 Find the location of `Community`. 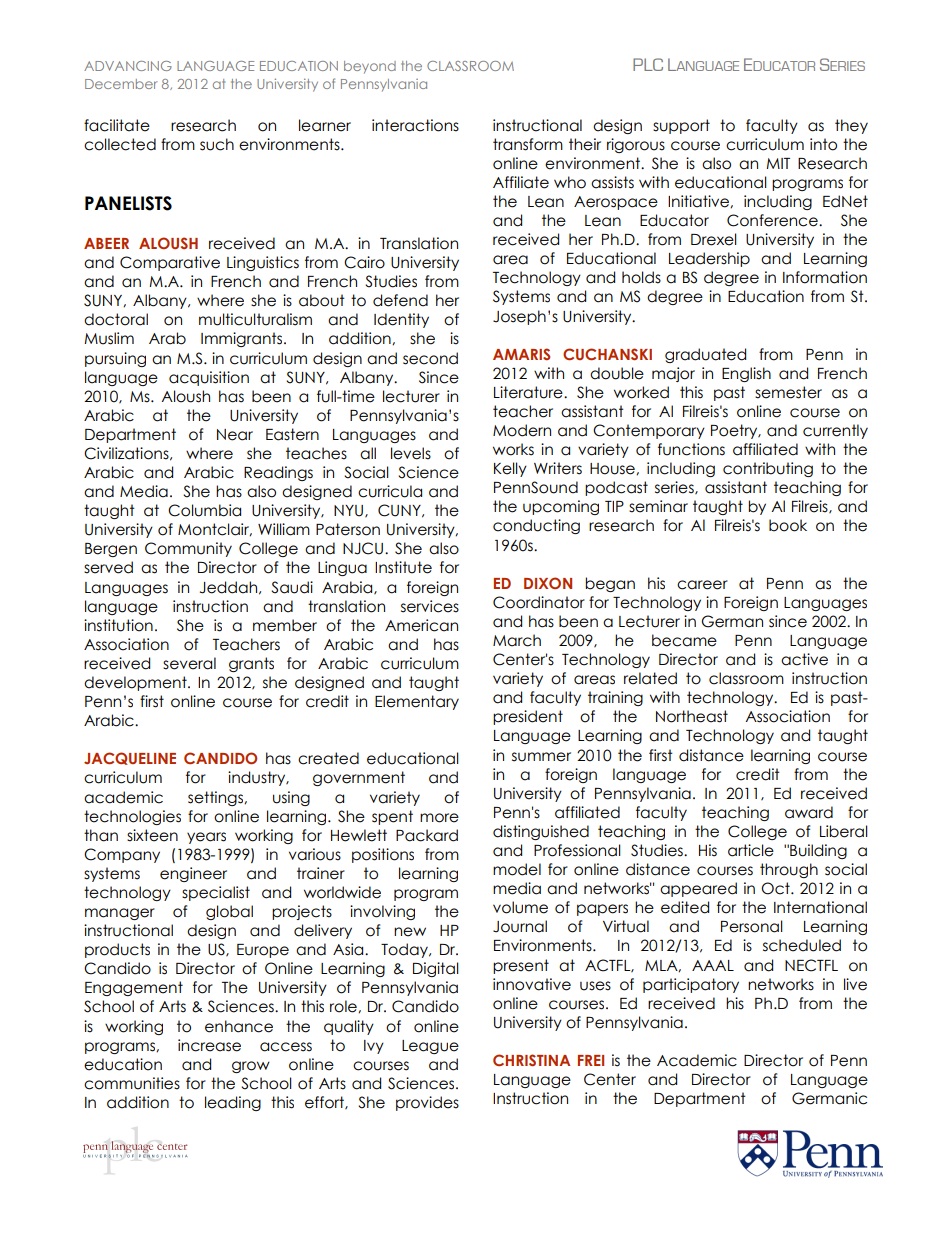

Community is located at coordinates (188, 549).
